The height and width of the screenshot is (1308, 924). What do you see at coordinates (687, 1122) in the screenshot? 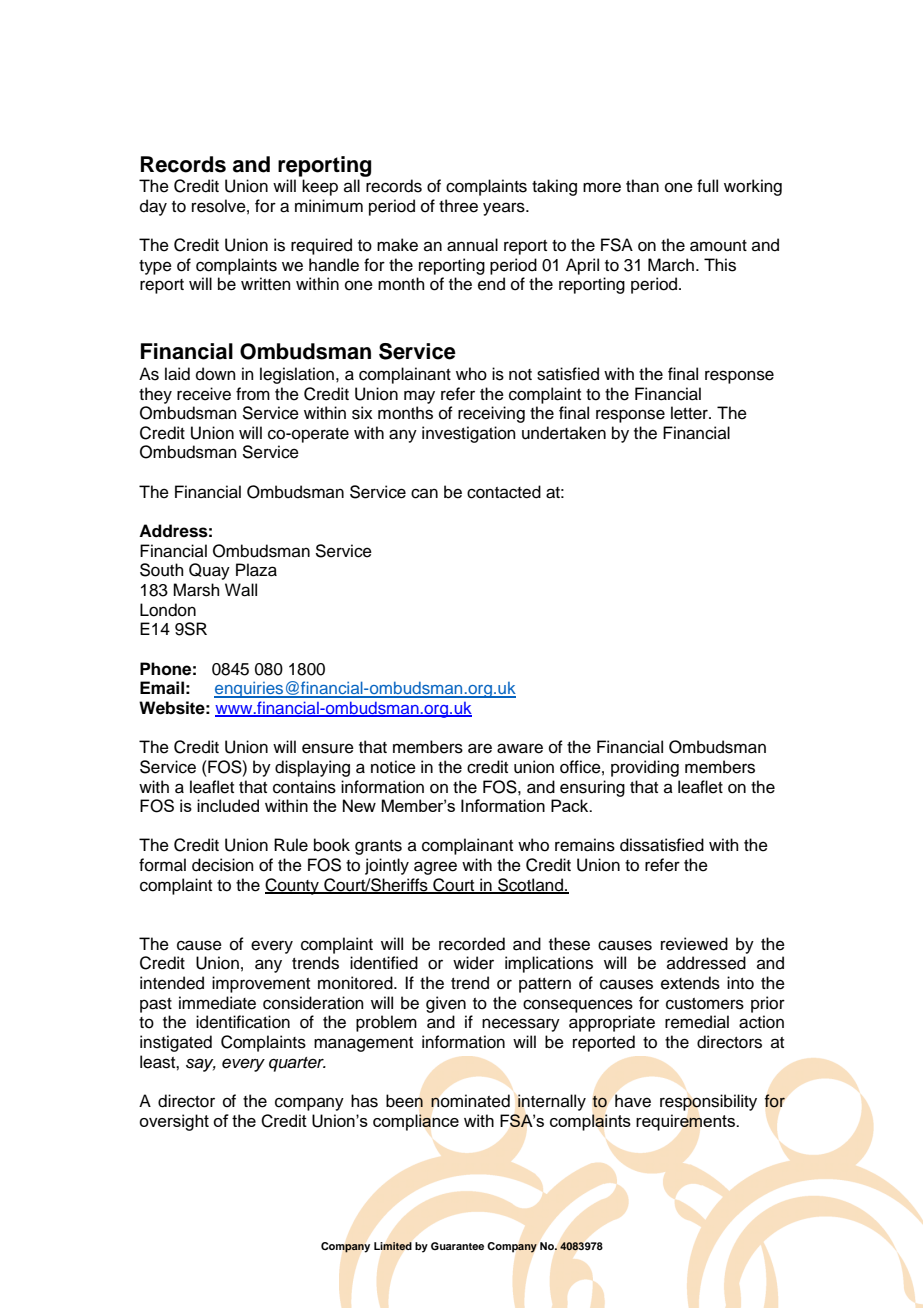
I see `requirements` at bounding box center [687, 1122].
